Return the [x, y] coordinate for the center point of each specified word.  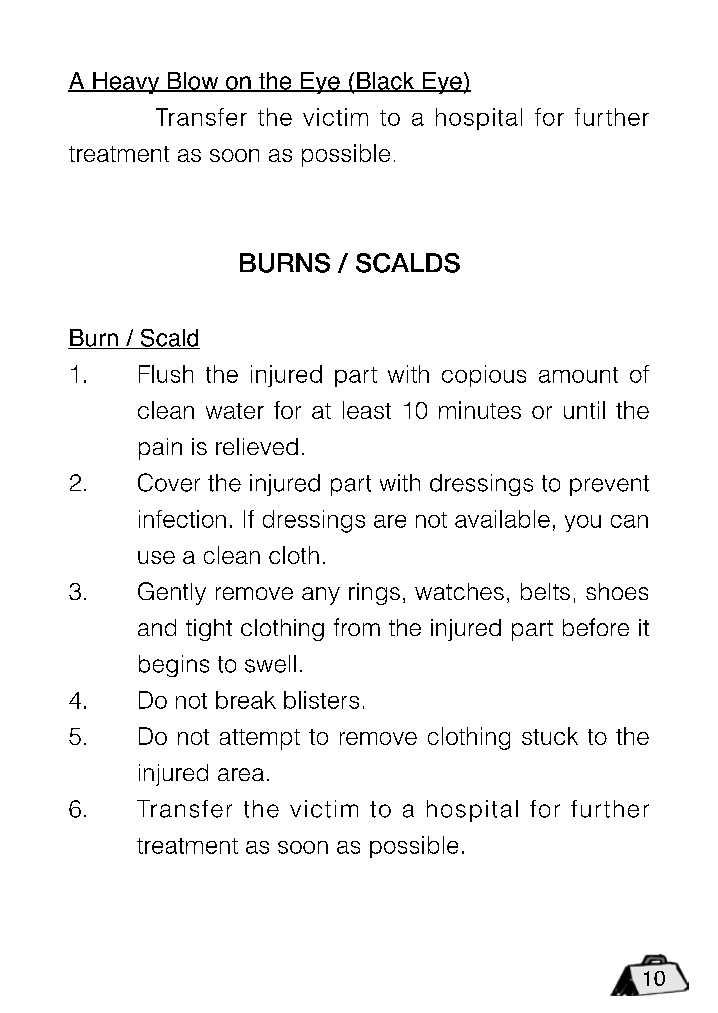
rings [374, 594]
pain [160, 449]
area [241, 774]
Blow [193, 82]
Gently [172, 593]
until [584, 410]
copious [484, 376]
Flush [166, 374]
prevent [609, 485]
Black [386, 82]
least [367, 410]
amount [578, 375]
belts [545, 591]
